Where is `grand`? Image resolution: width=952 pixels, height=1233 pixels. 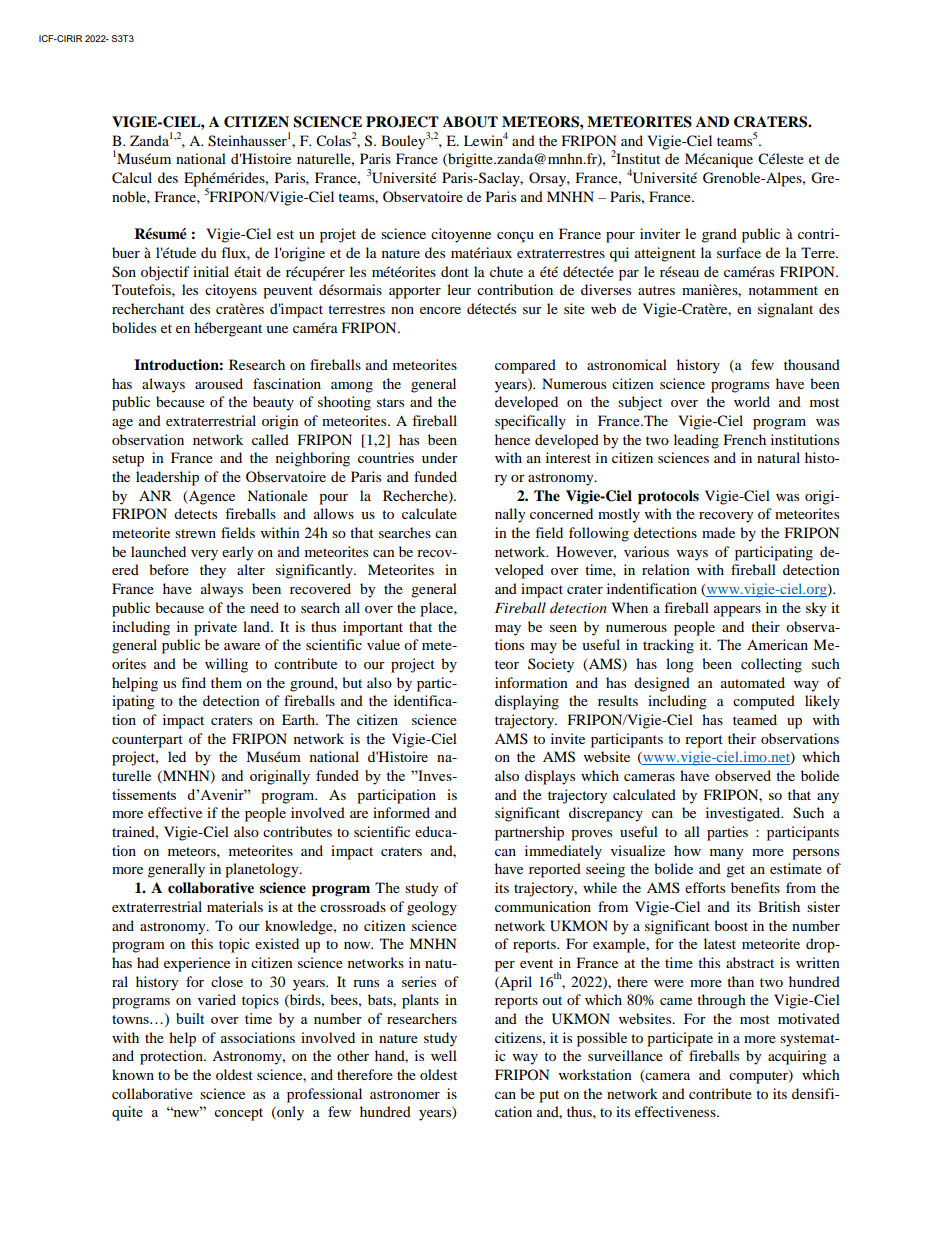 grand is located at coordinates (719, 235).
